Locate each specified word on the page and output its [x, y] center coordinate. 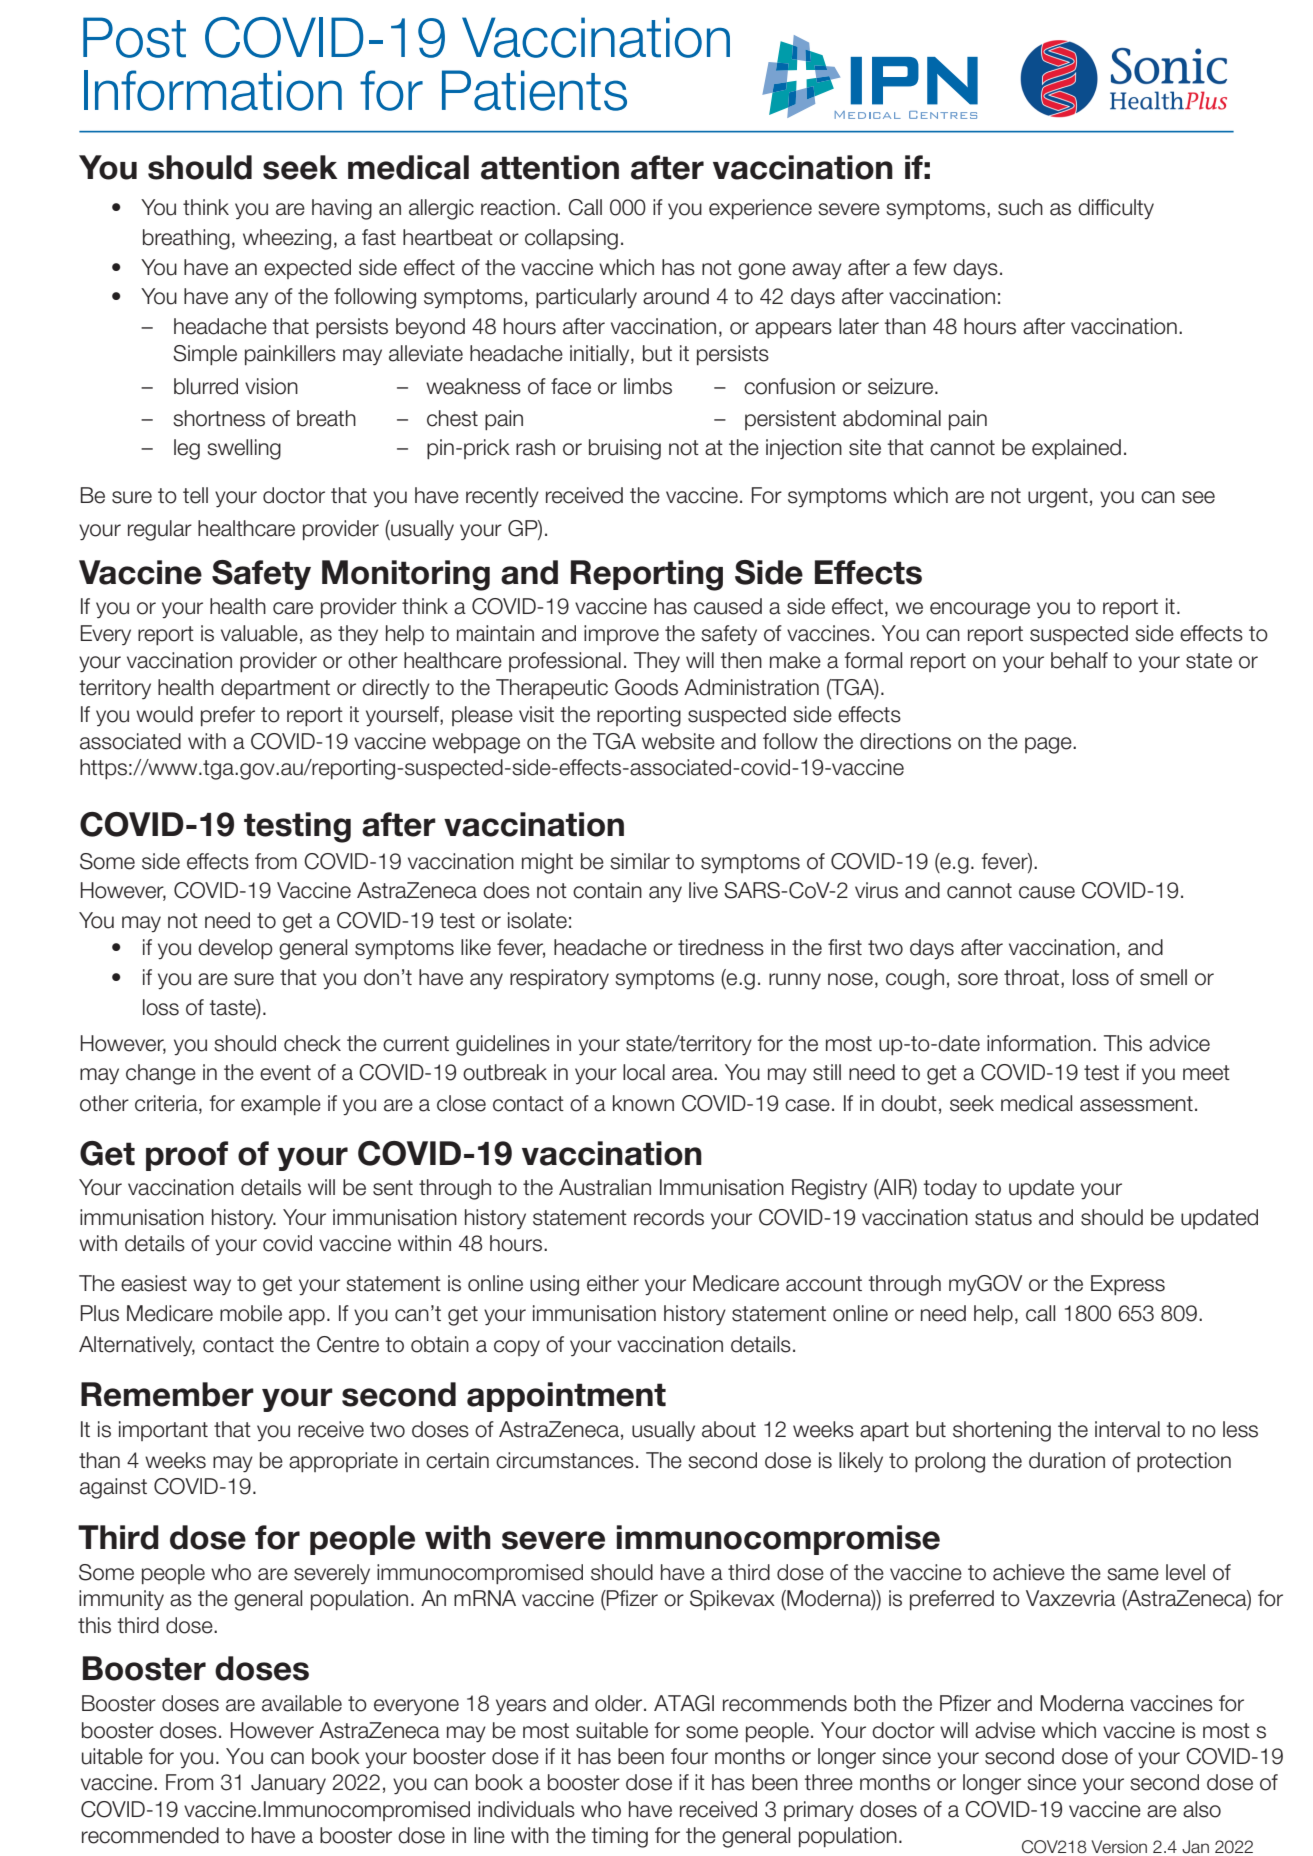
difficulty [1116, 209]
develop [235, 949]
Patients [534, 90]
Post [134, 37]
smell [1163, 977]
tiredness [721, 947]
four [689, 1756]
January [288, 1784]
